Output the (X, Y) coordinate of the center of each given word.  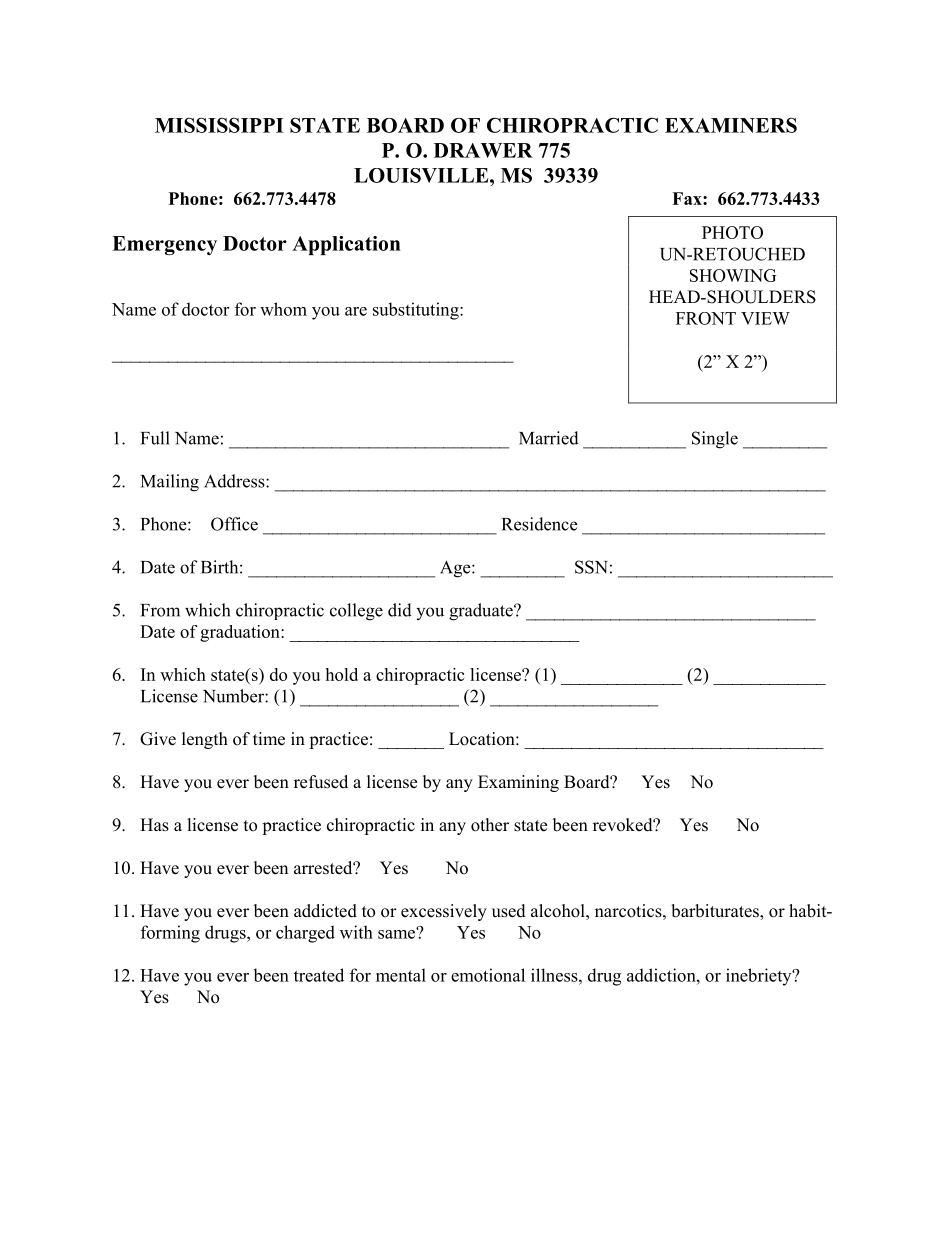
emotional (488, 975)
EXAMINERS (731, 125)
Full (155, 438)
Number (234, 696)
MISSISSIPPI (219, 125)
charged (305, 934)
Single (715, 440)
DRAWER (483, 150)
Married (549, 438)
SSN (591, 567)
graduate (482, 612)
